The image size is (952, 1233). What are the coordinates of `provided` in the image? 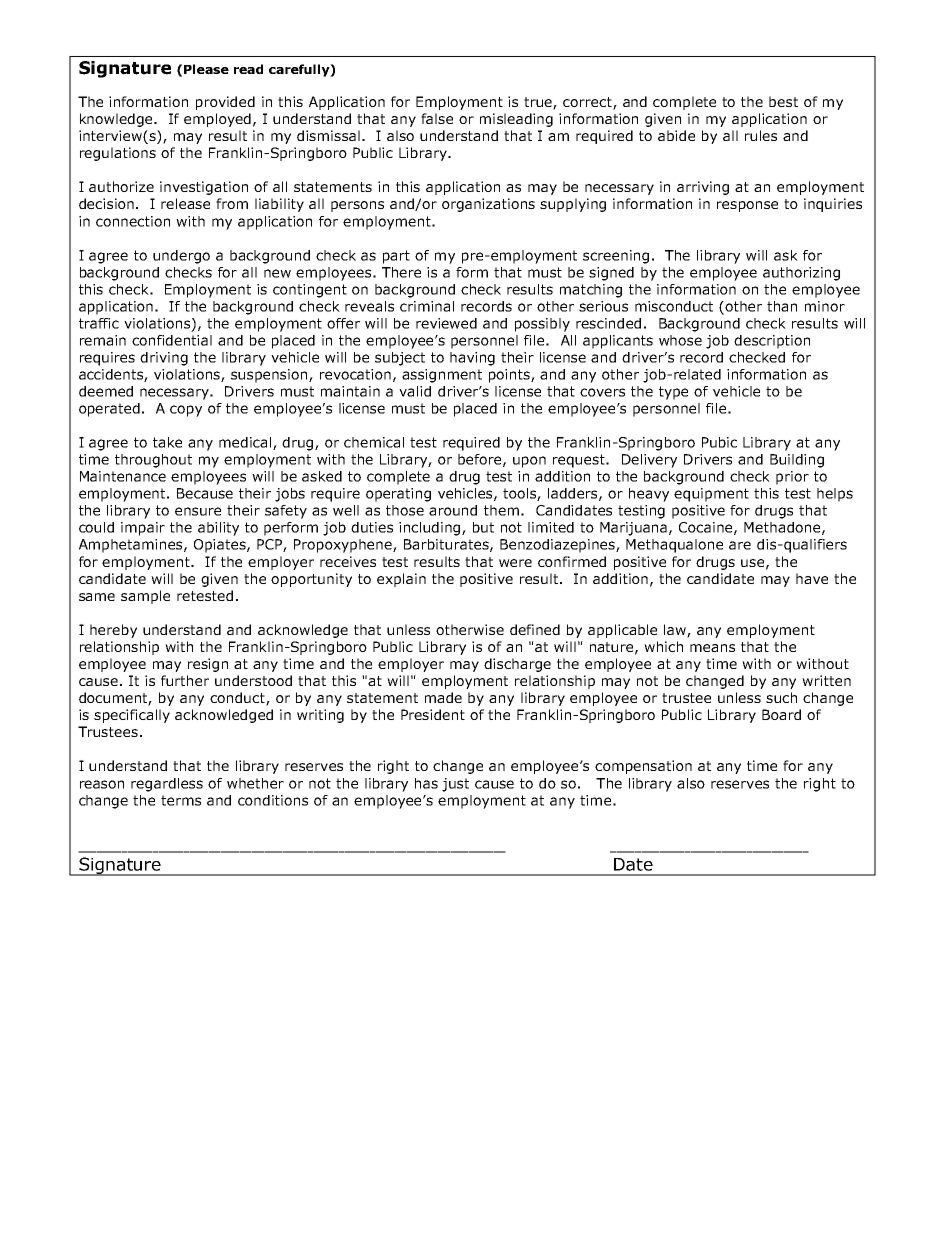 It's located at (225, 103).
